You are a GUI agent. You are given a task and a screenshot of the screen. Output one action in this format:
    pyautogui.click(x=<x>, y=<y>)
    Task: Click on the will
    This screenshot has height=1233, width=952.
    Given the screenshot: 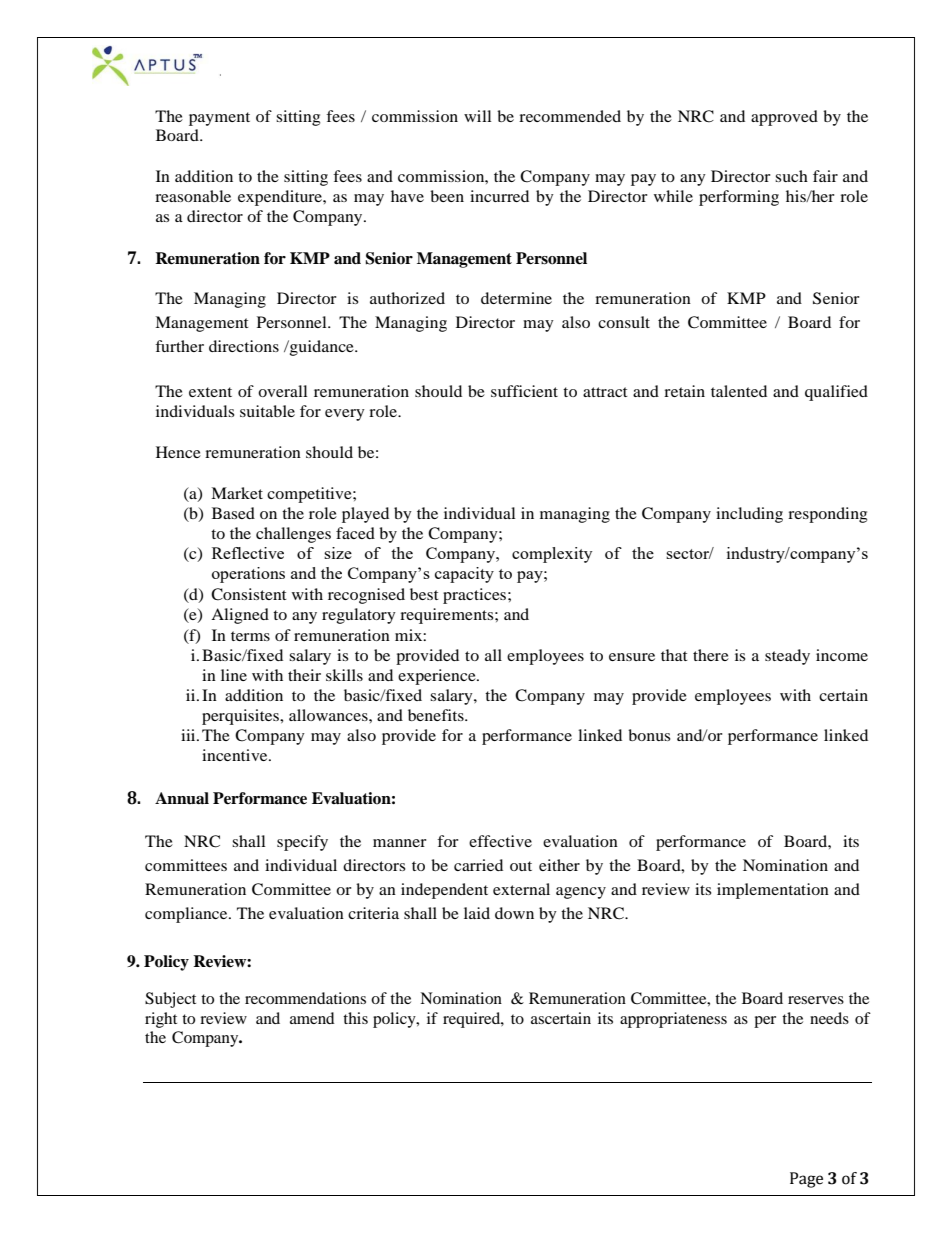 What is the action you would take?
    pyautogui.click(x=477, y=116)
